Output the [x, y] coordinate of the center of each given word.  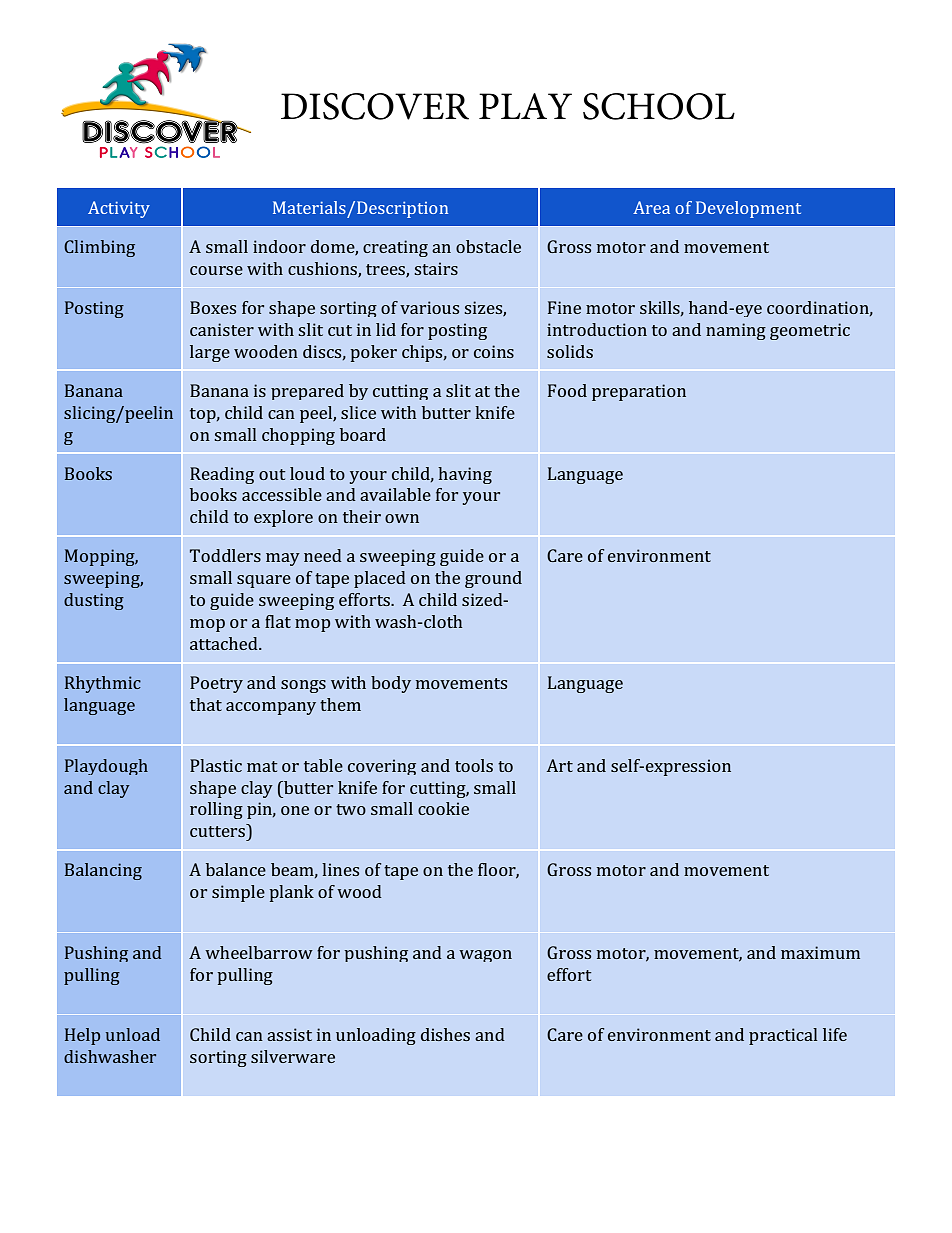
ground [493, 579]
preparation [639, 392]
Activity [119, 209]
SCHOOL [659, 106]
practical [783, 1036]
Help [82, 1036]
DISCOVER [375, 106]
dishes [445, 1034]
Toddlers [225, 555]
